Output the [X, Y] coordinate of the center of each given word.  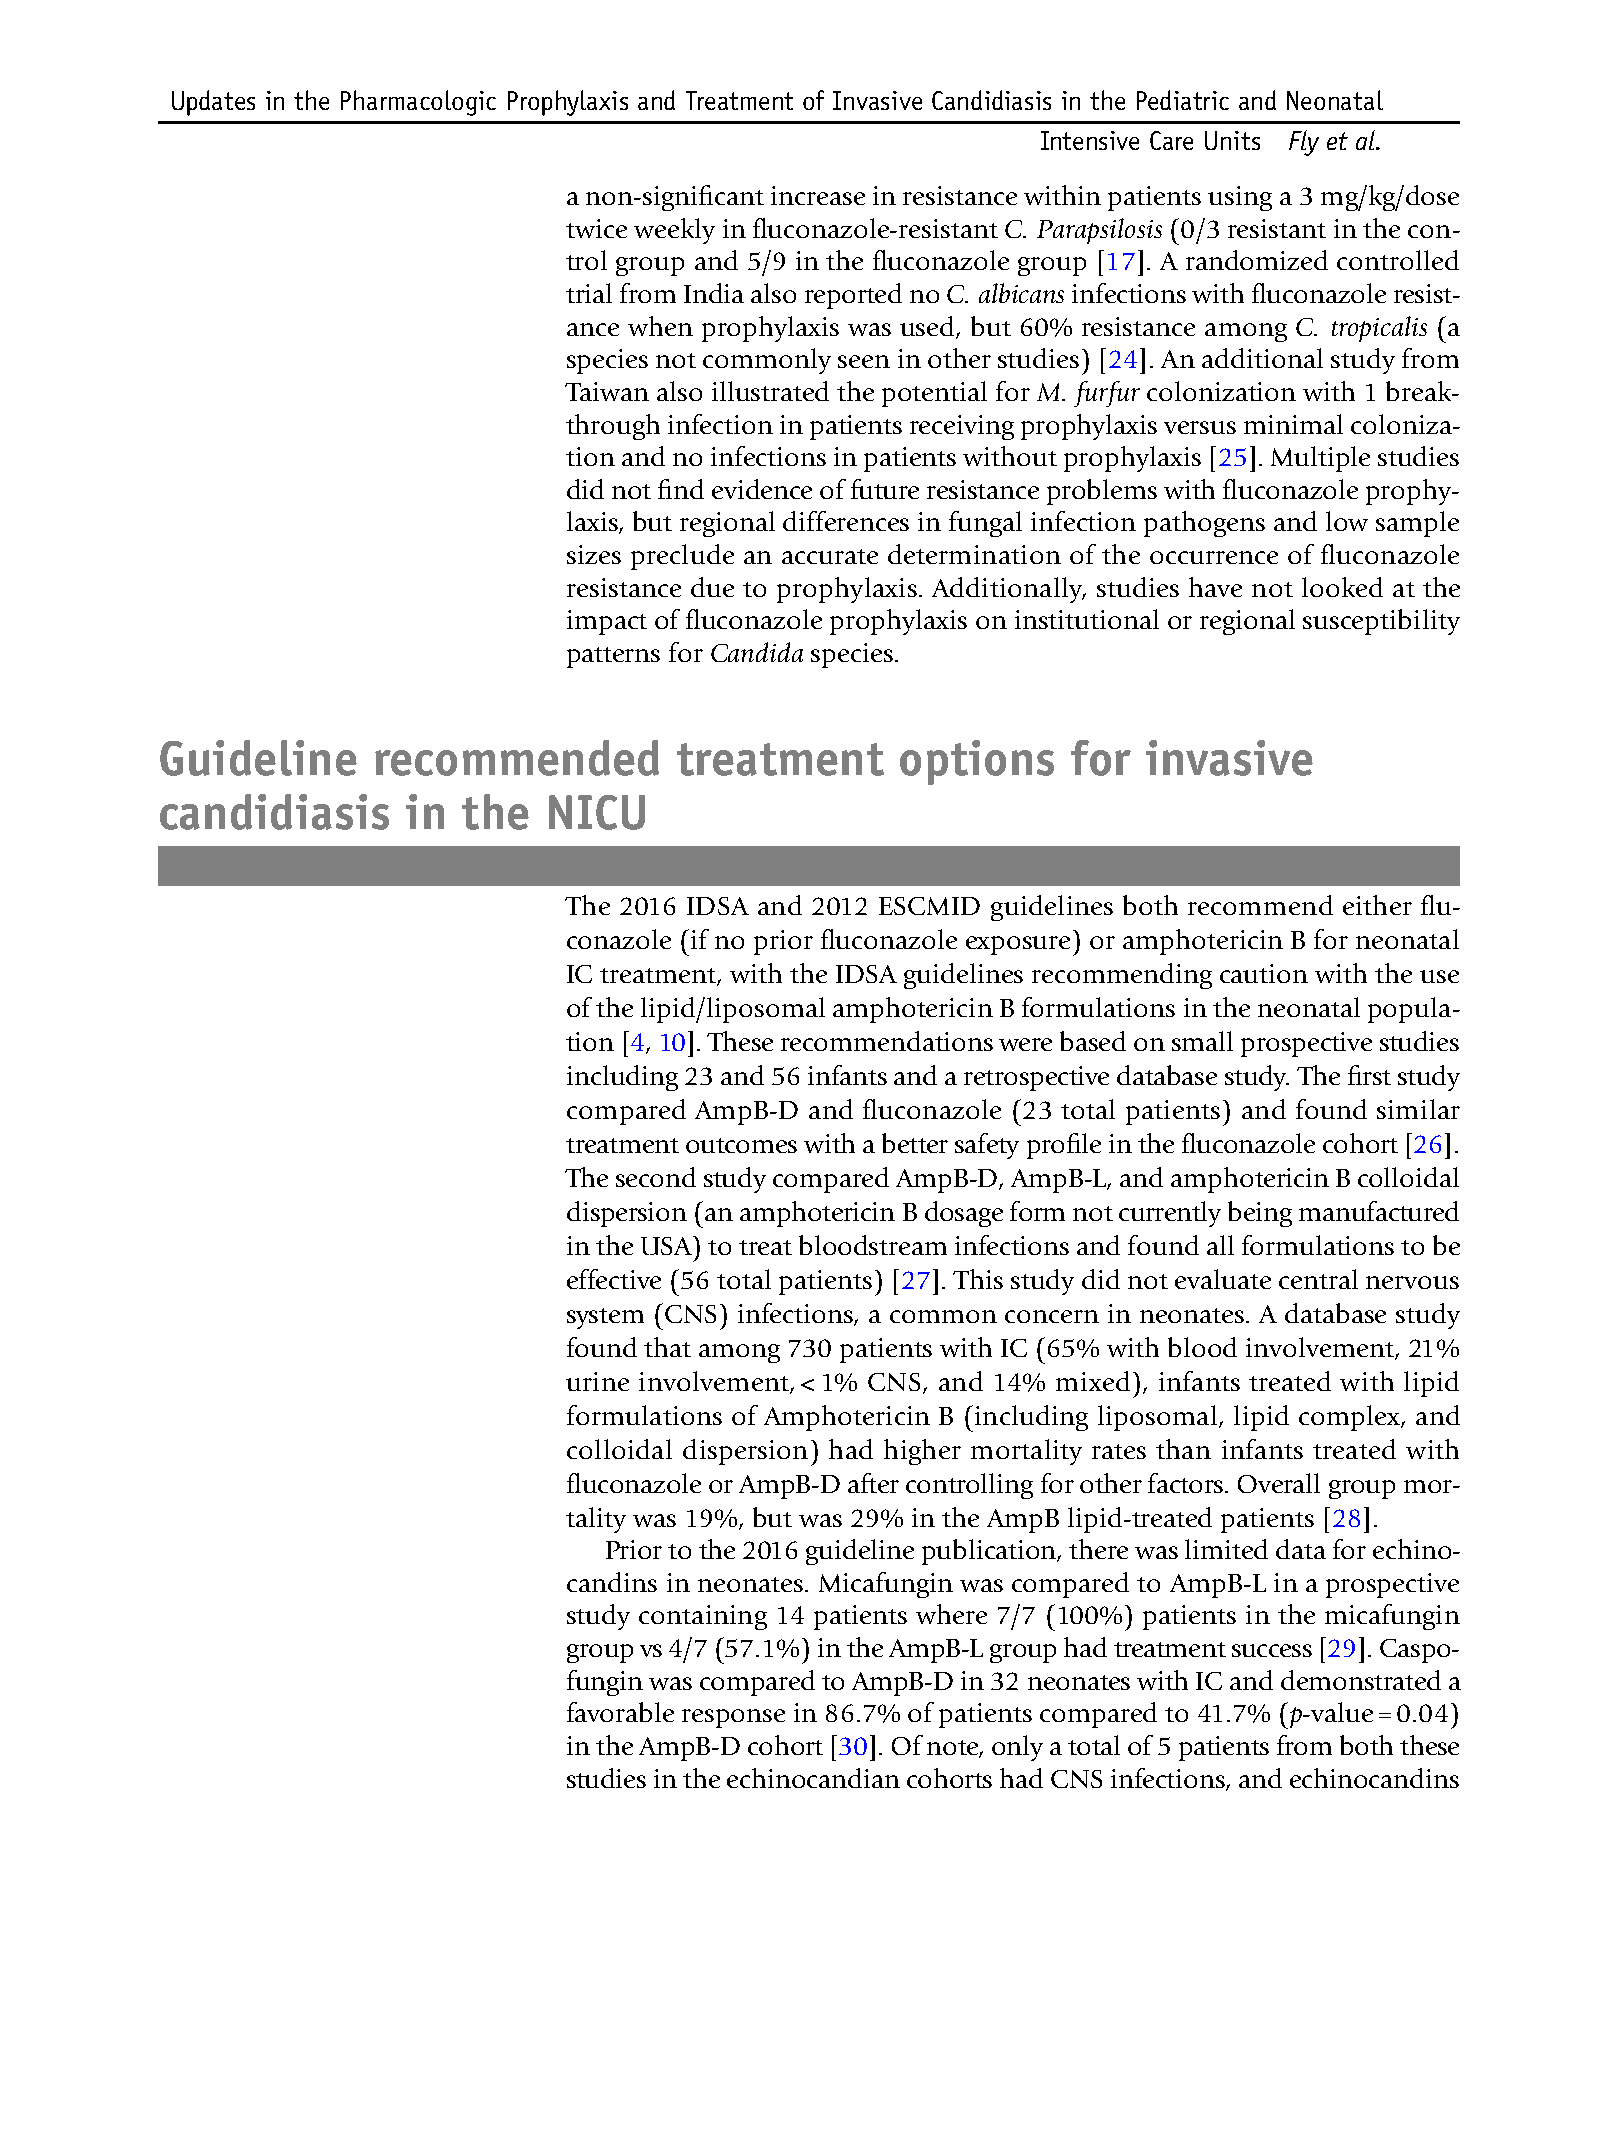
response [733, 1718]
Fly [1304, 143]
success [1272, 1650]
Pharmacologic [418, 103]
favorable [620, 1712]
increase [818, 195]
